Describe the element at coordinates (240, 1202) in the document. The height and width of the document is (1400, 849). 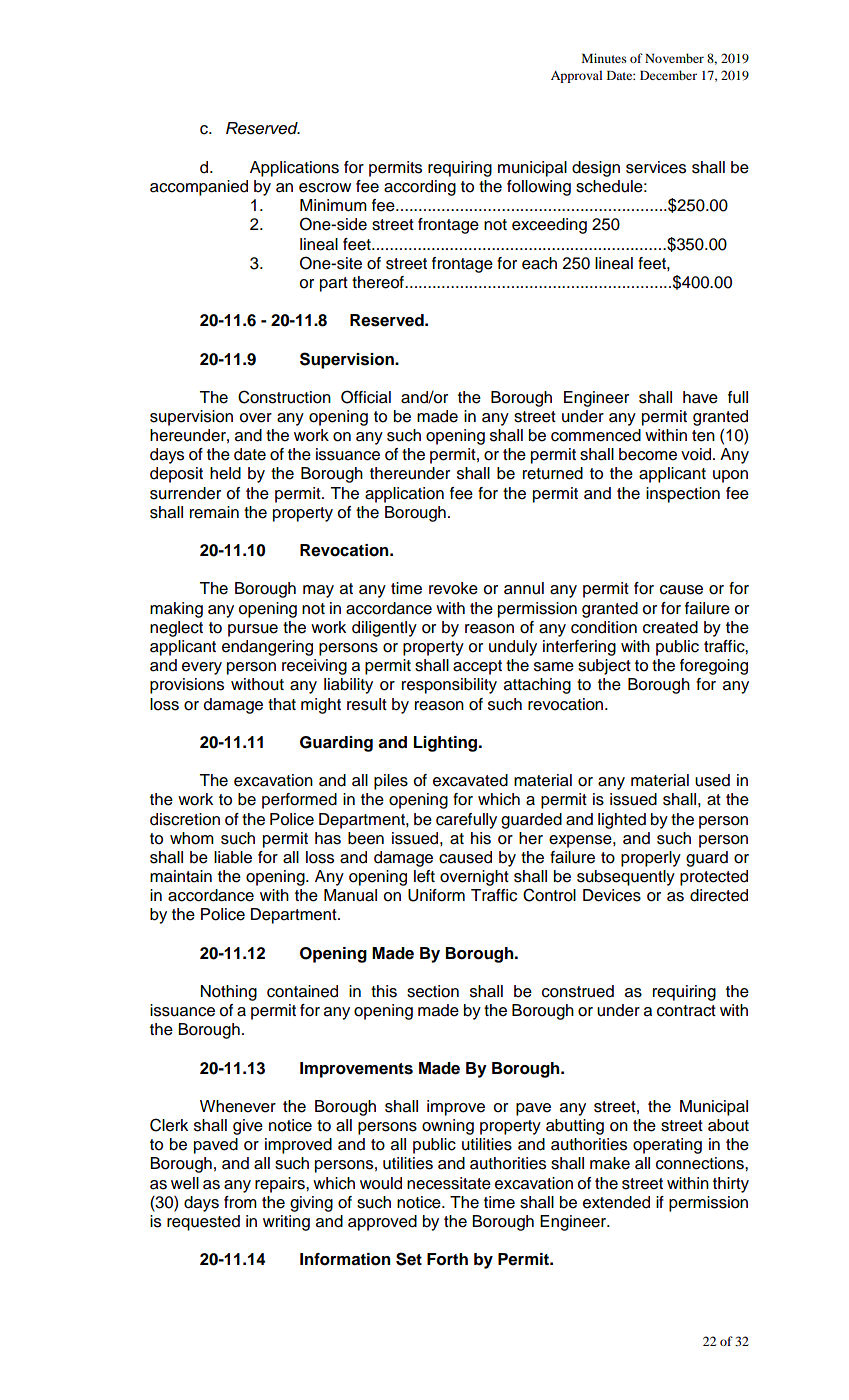
I see `from` at that location.
